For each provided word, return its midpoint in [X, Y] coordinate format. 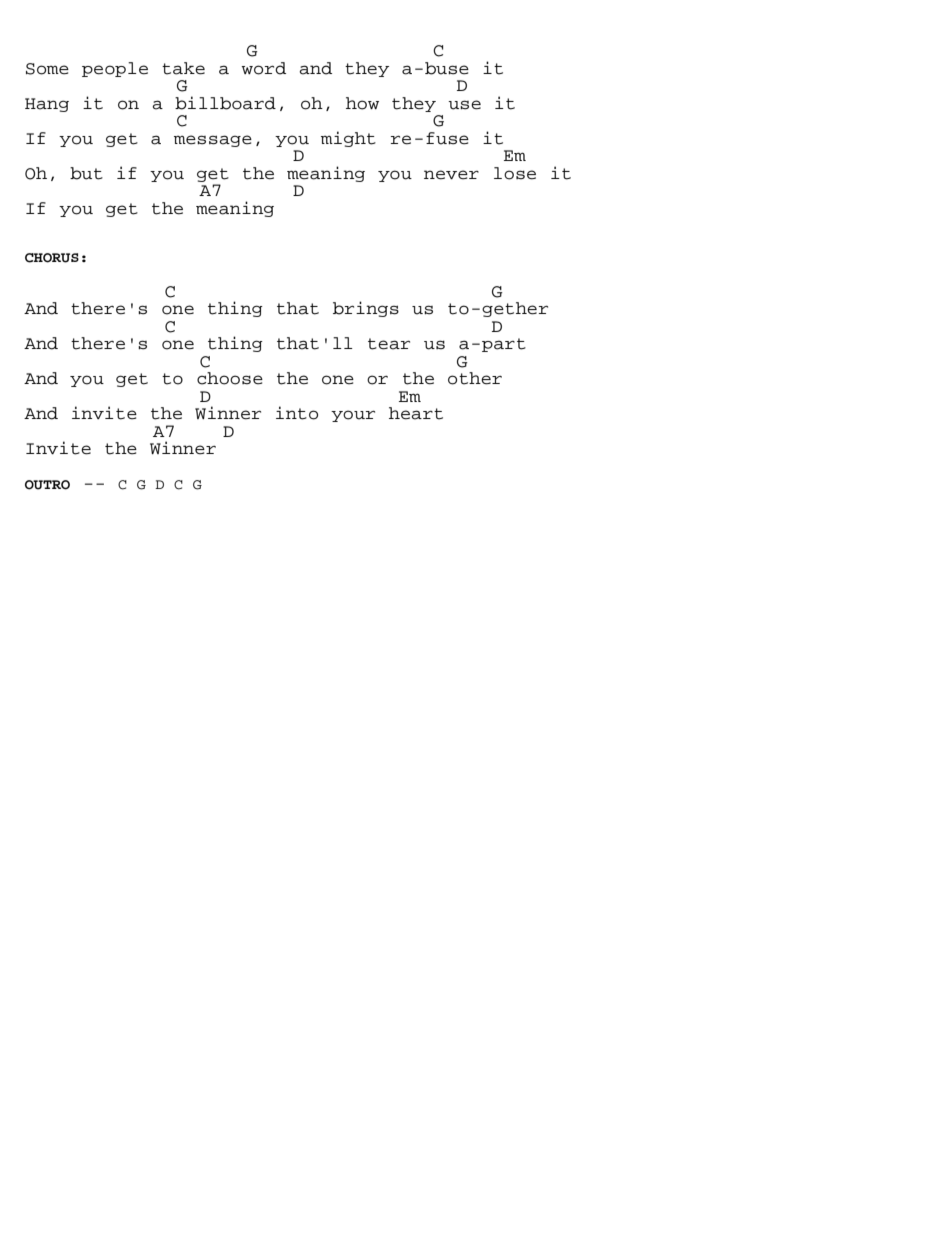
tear [389, 344]
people [115, 69]
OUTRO [47, 485]
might [348, 139]
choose [230, 378]
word [263, 68]
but [86, 173]
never [451, 175]
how [362, 103]
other [475, 378]
